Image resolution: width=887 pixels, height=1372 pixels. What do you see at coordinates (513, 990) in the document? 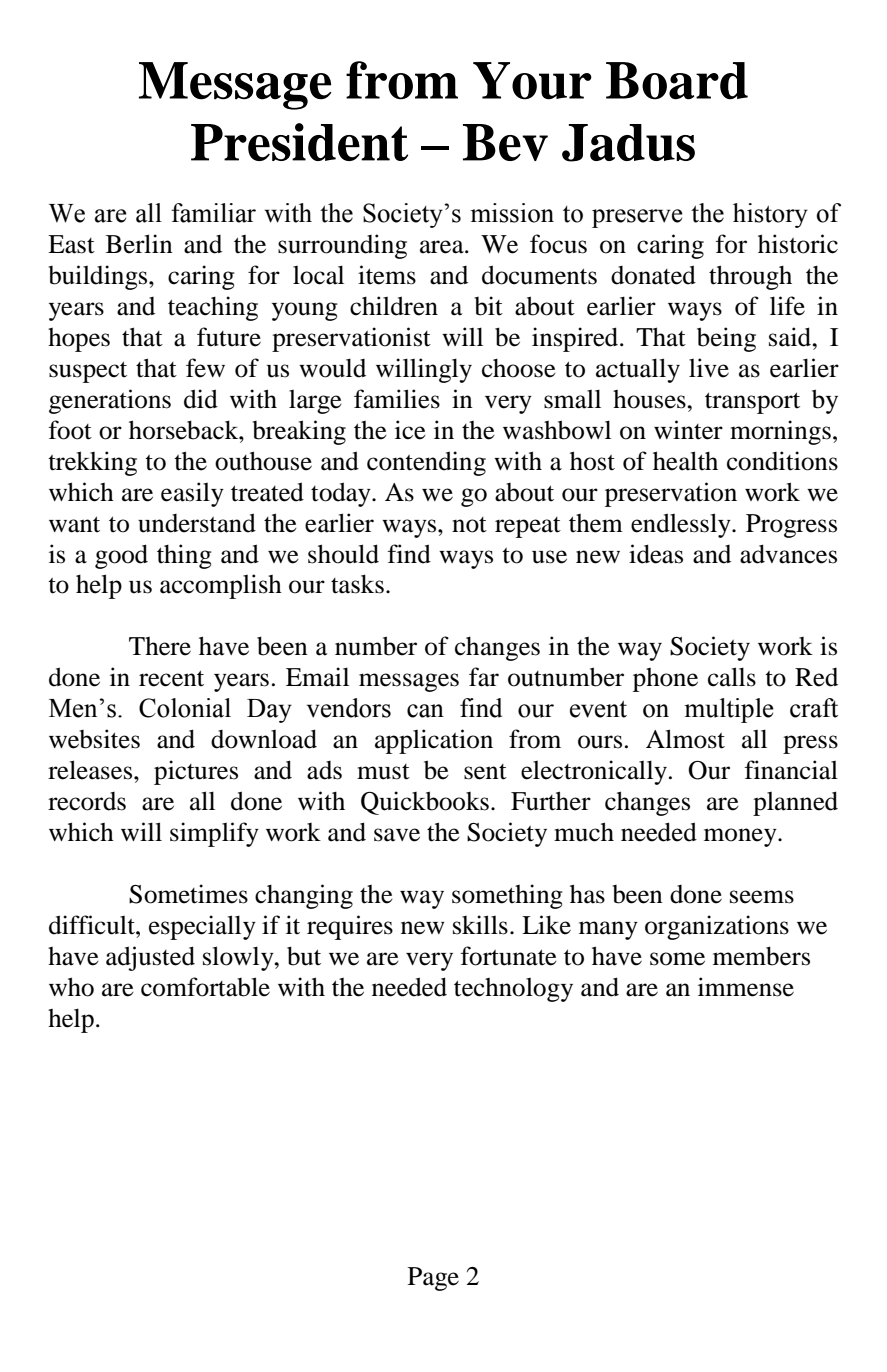
I see `technology` at bounding box center [513, 990].
